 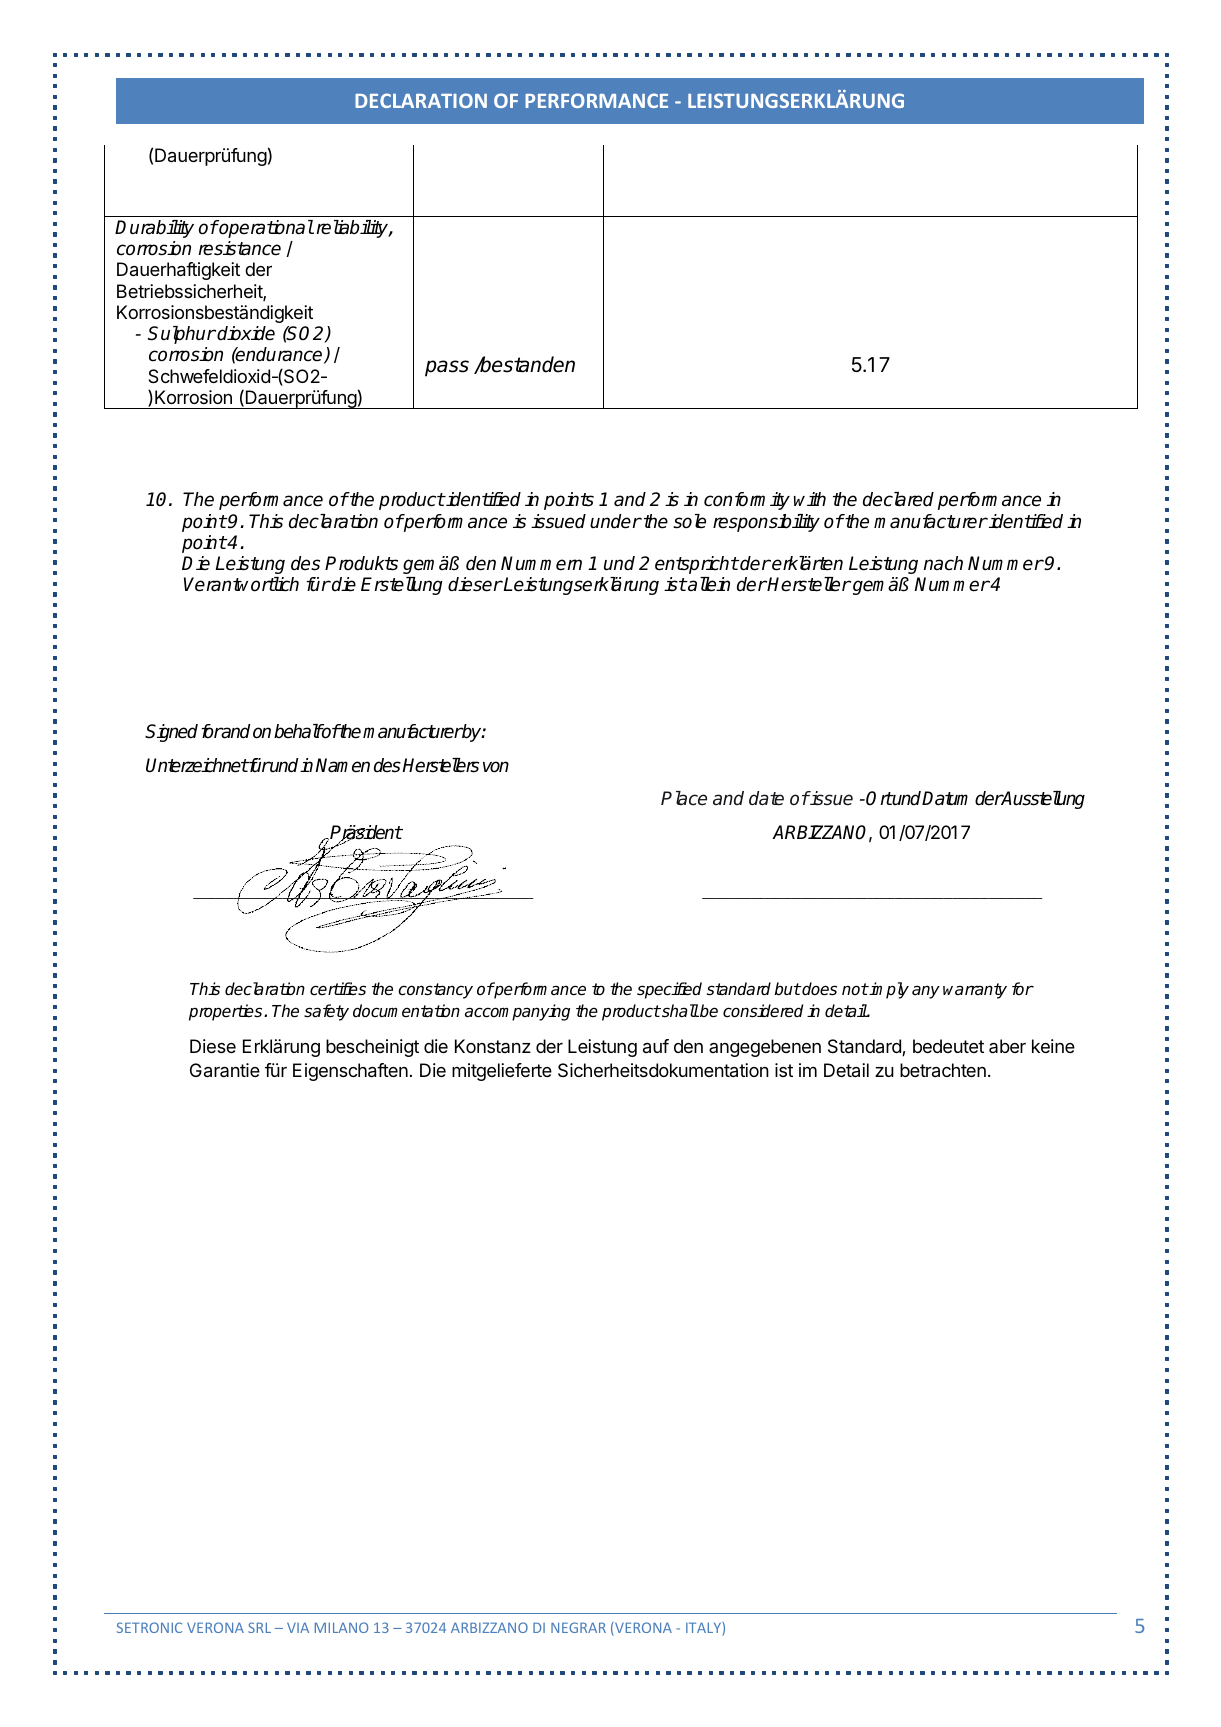 I want to click on aber, so click(x=1007, y=1046).
